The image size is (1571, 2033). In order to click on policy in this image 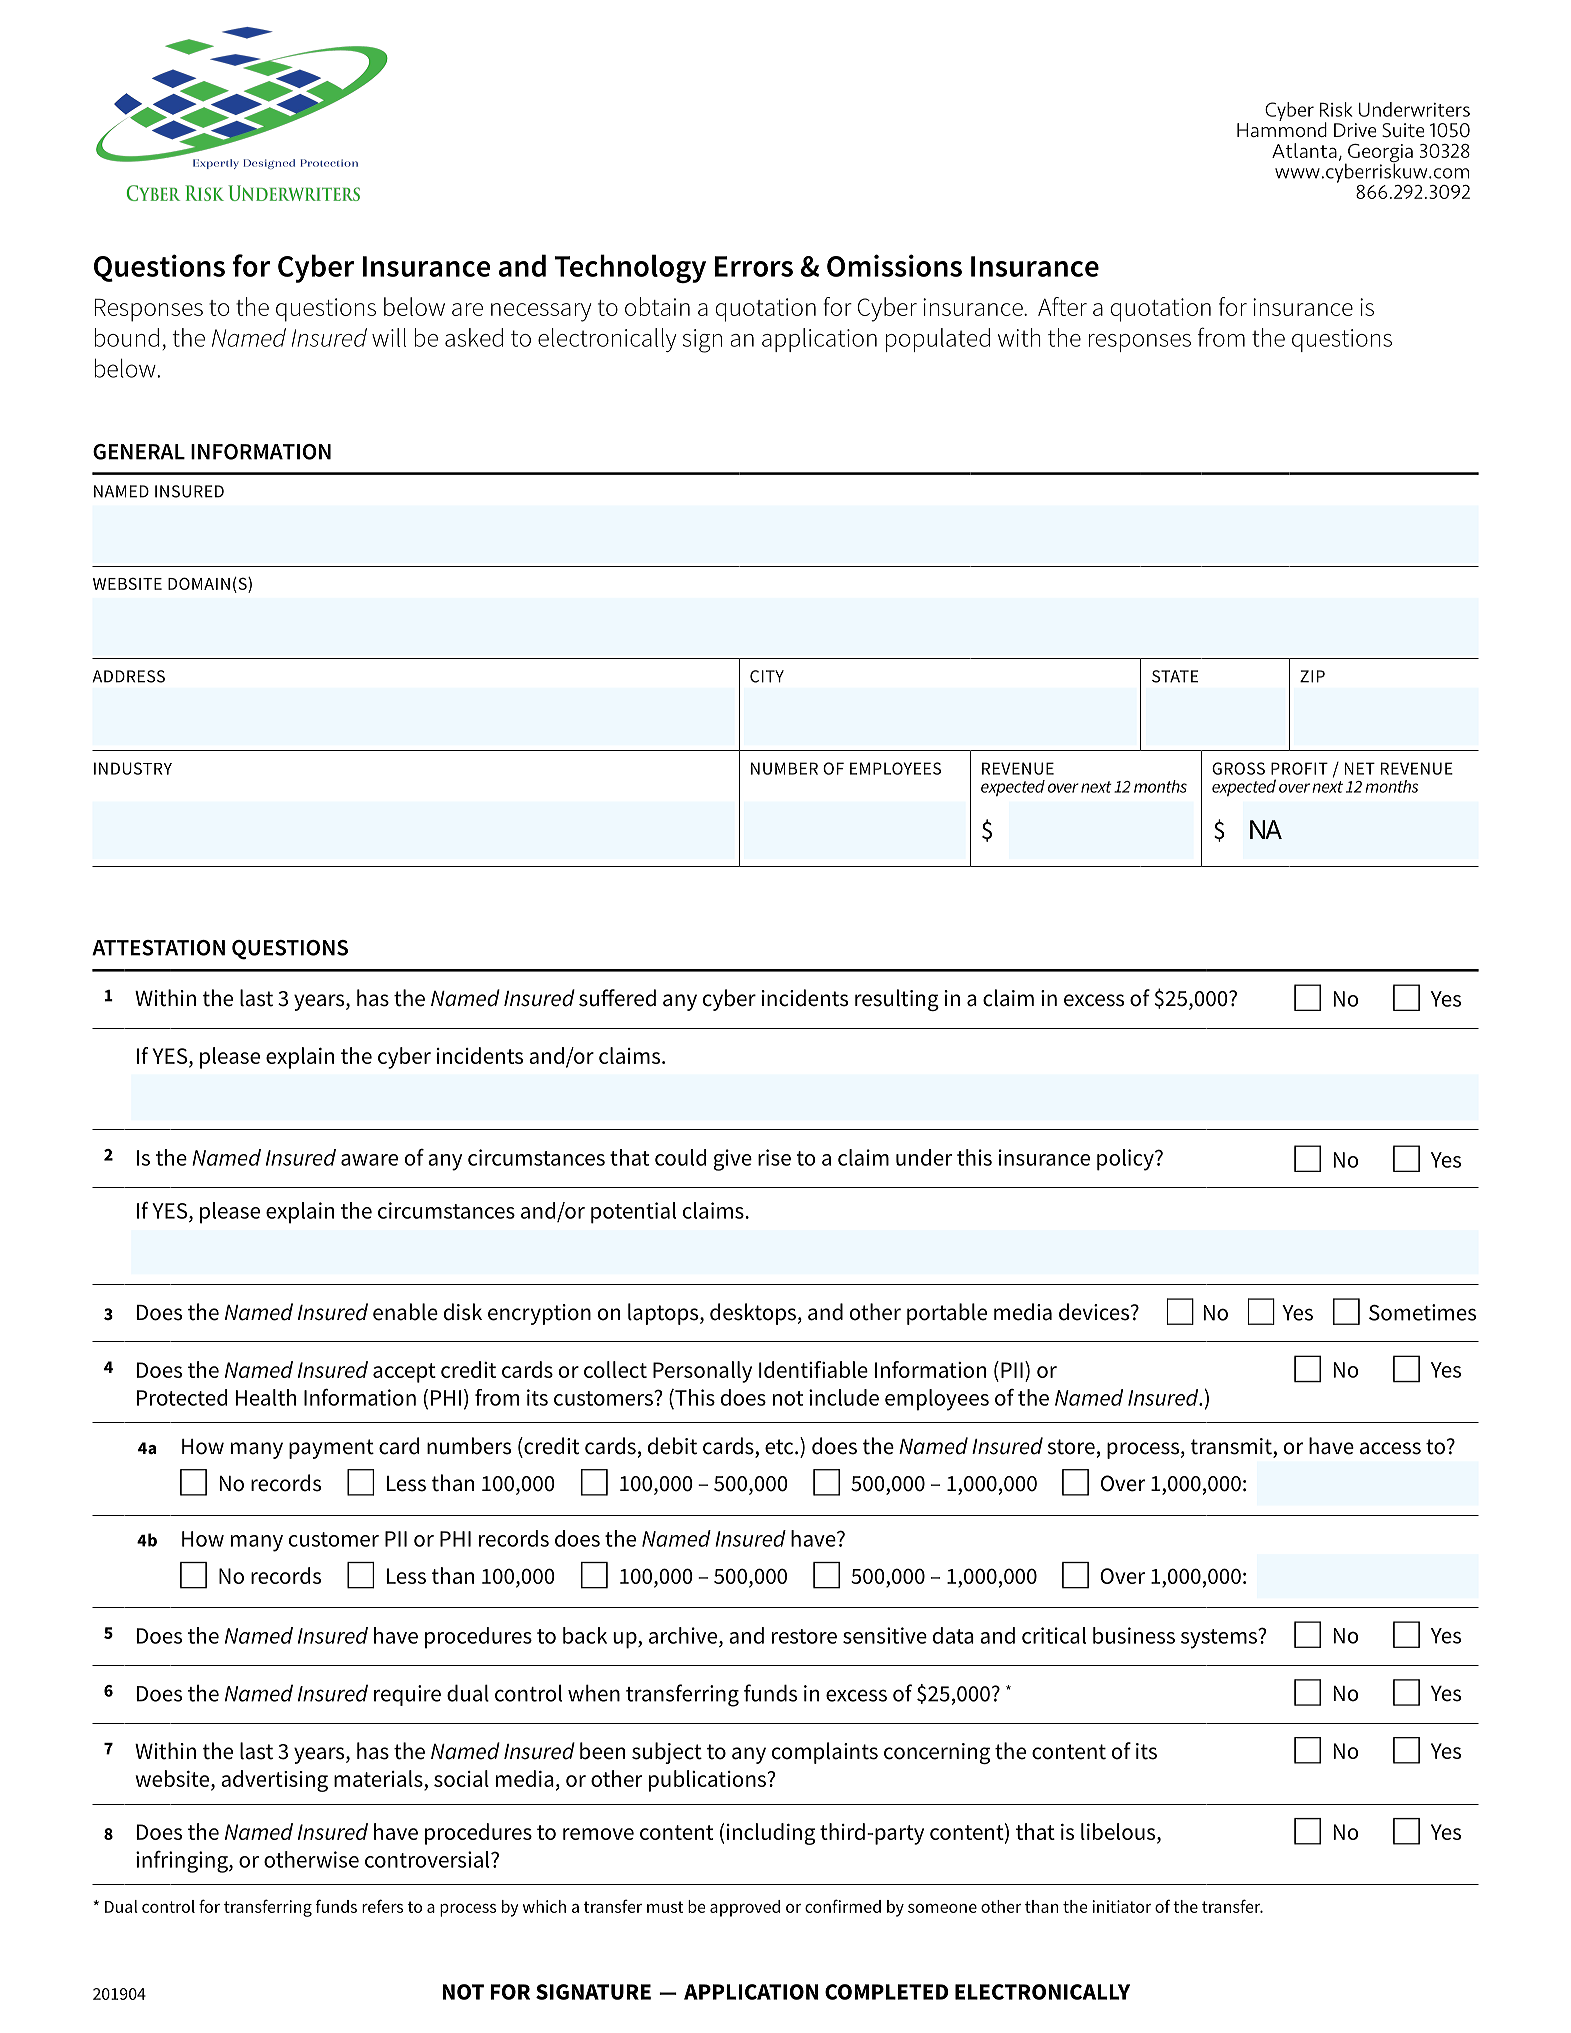, I will do `click(1126, 1160)`.
